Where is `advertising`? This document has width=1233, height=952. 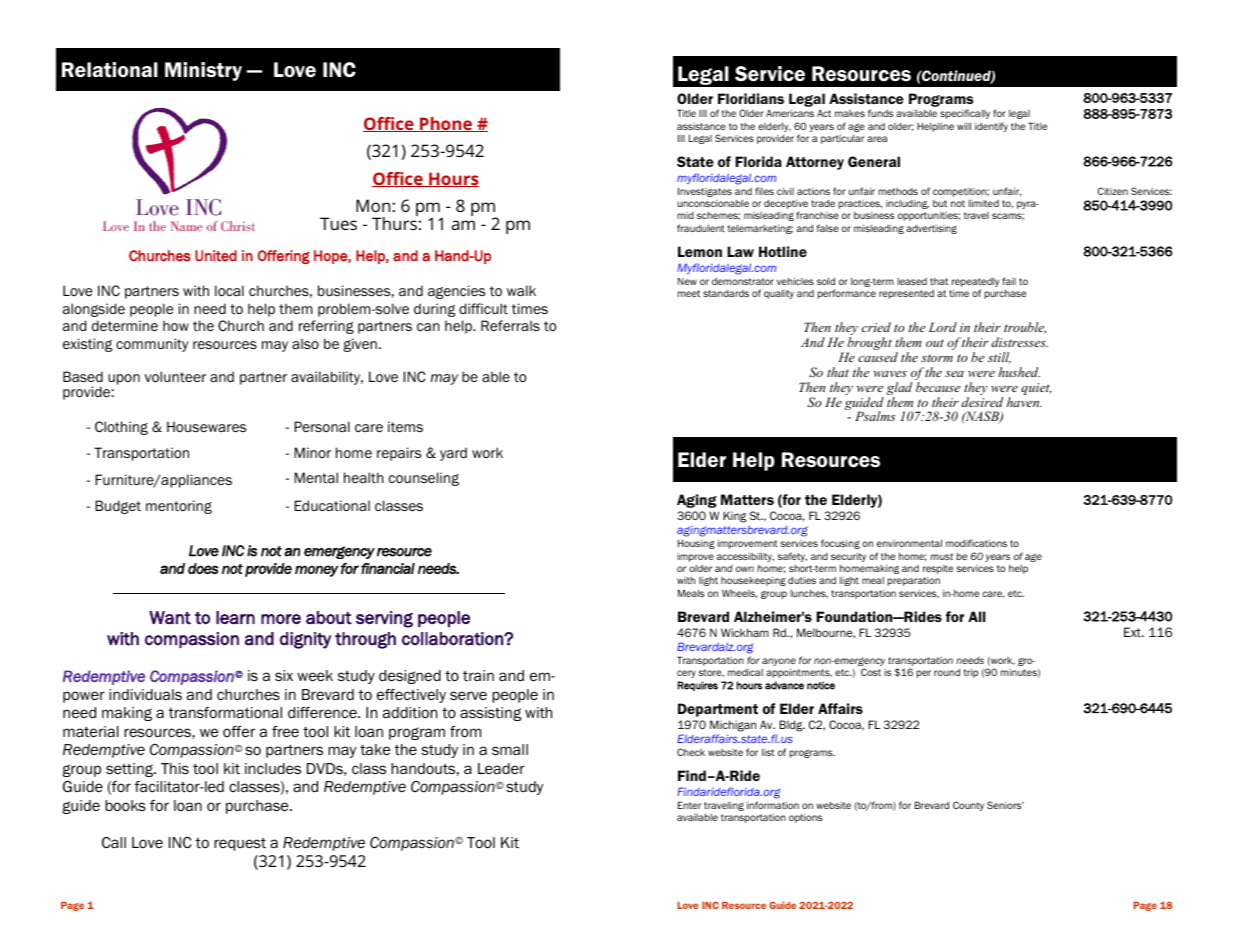
advertising is located at coordinates (931, 229).
